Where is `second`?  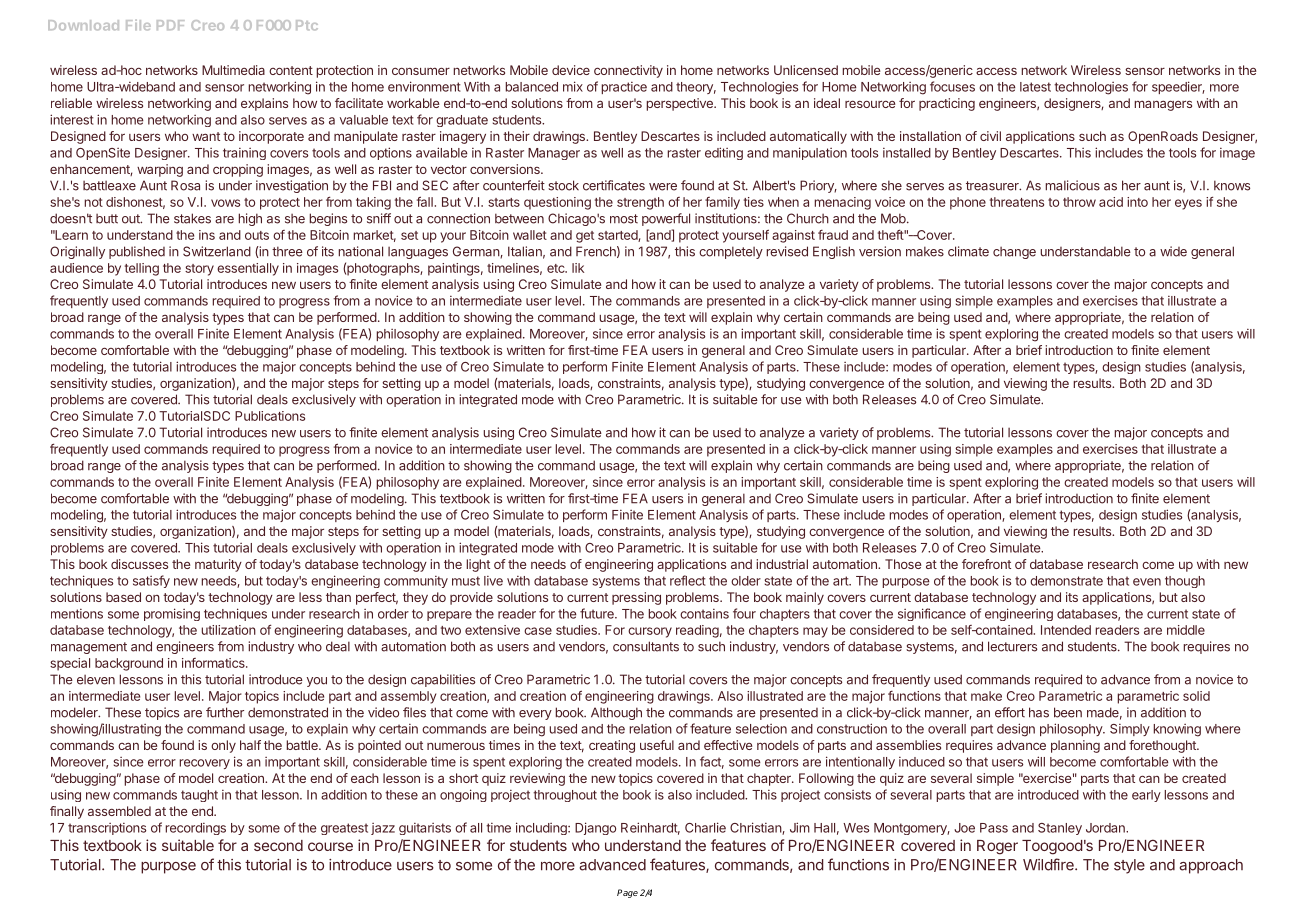
second is located at coordinates (278, 845).
